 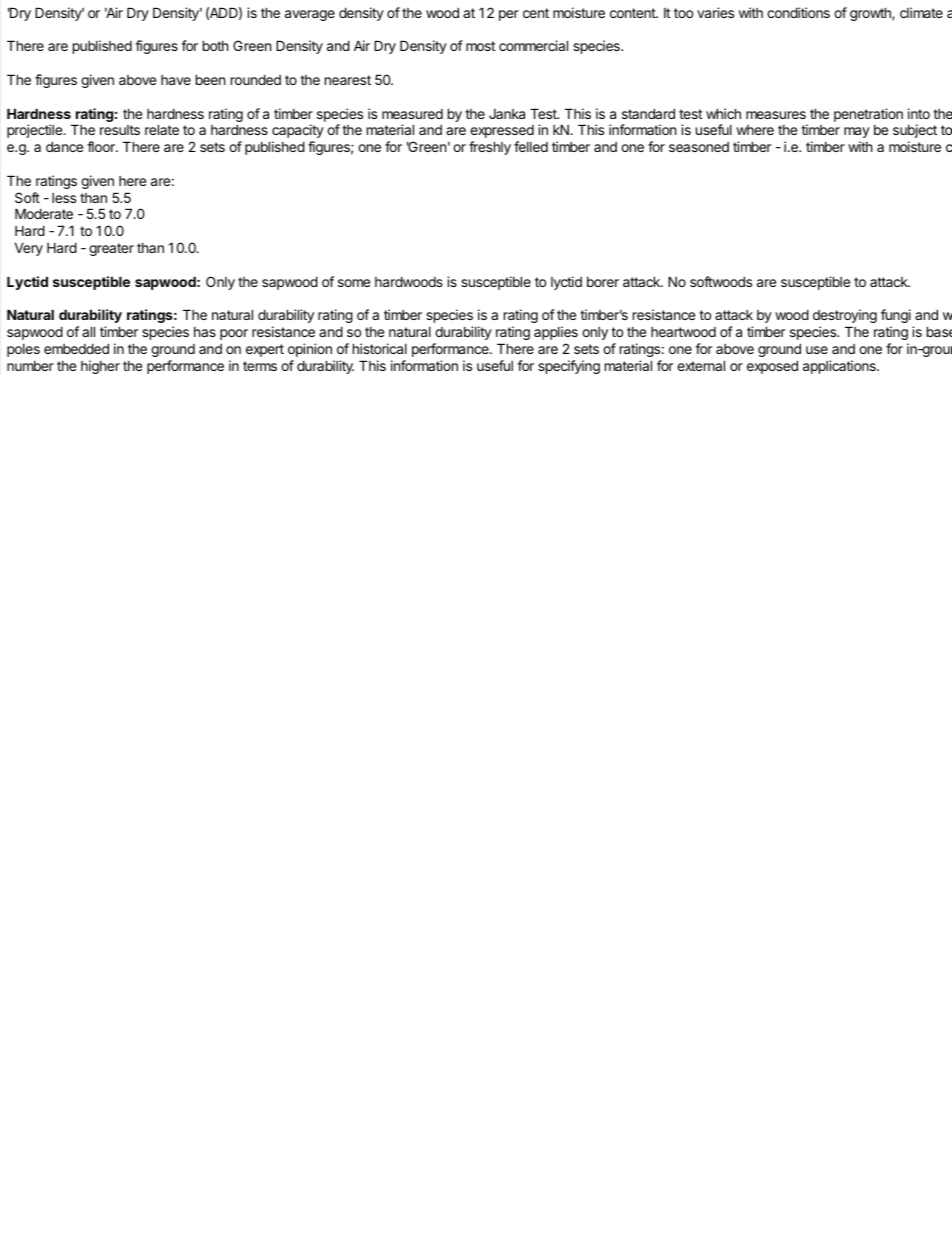 I want to click on freshly, so click(x=490, y=148).
